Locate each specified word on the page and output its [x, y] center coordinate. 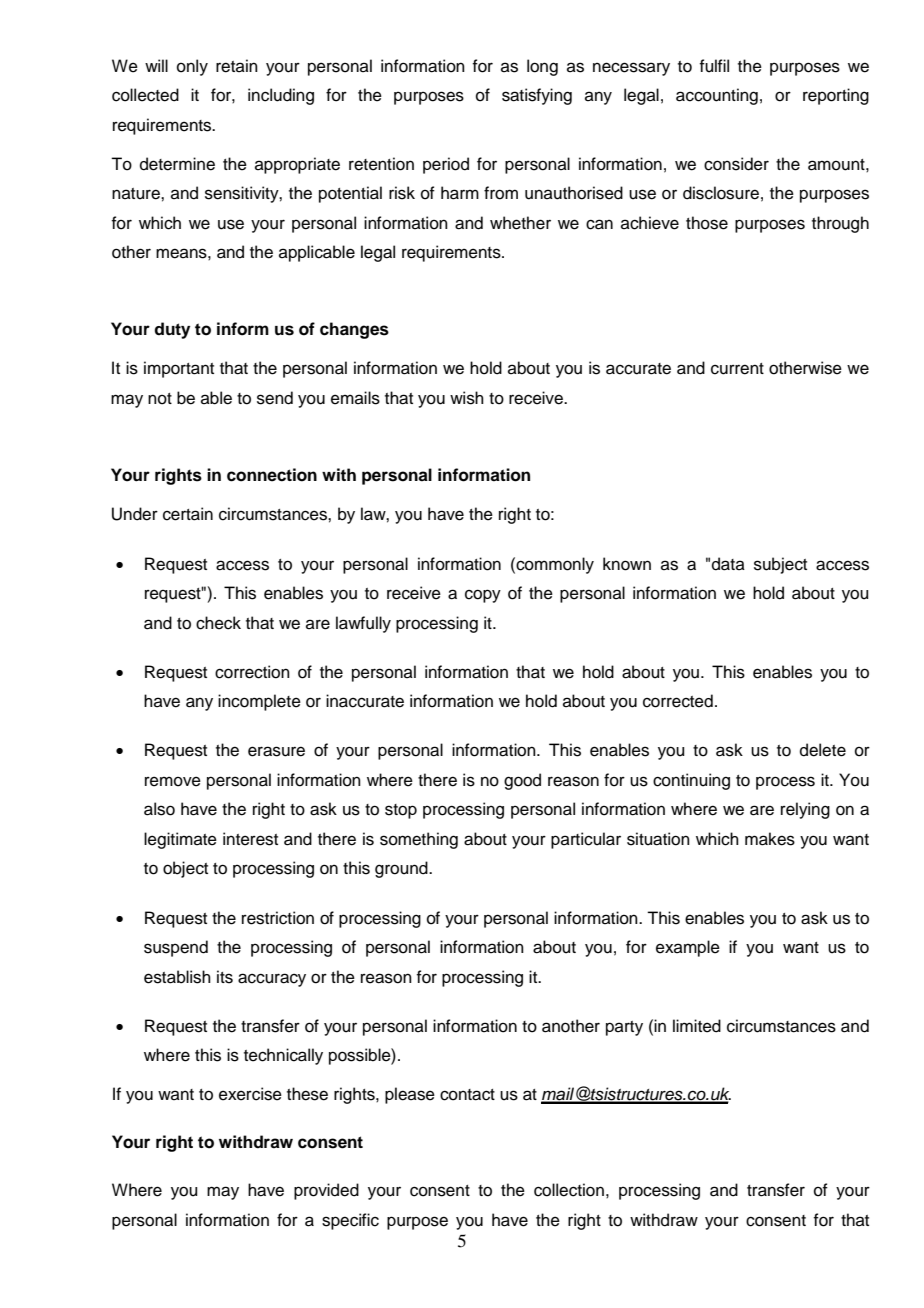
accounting [717, 96]
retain [237, 66]
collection [569, 1190]
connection [272, 475]
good [522, 781]
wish [467, 398]
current [737, 369]
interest [250, 839]
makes [770, 839]
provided [326, 1191]
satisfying [537, 96]
